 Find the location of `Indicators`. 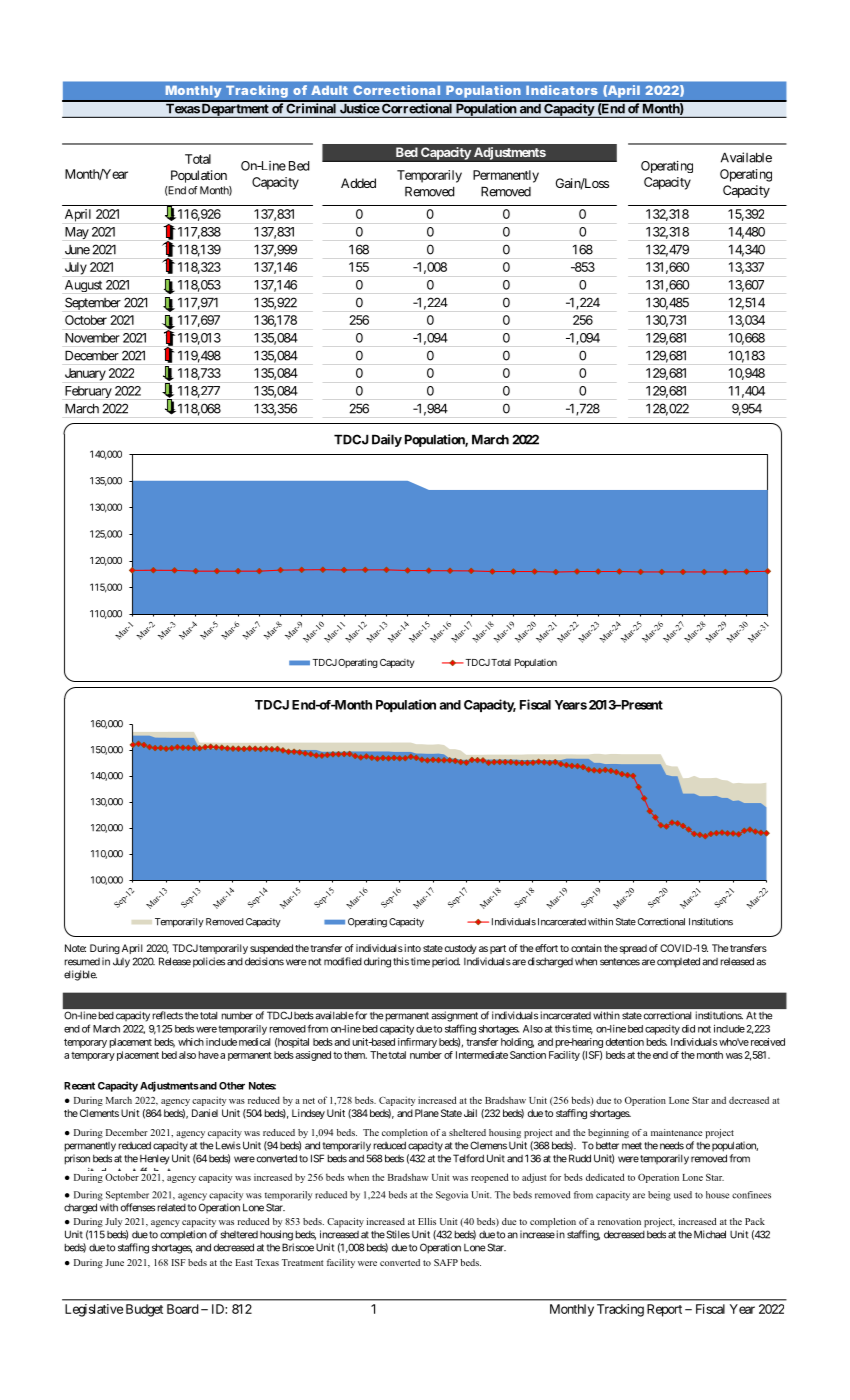

Indicators is located at coordinates (562, 90).
